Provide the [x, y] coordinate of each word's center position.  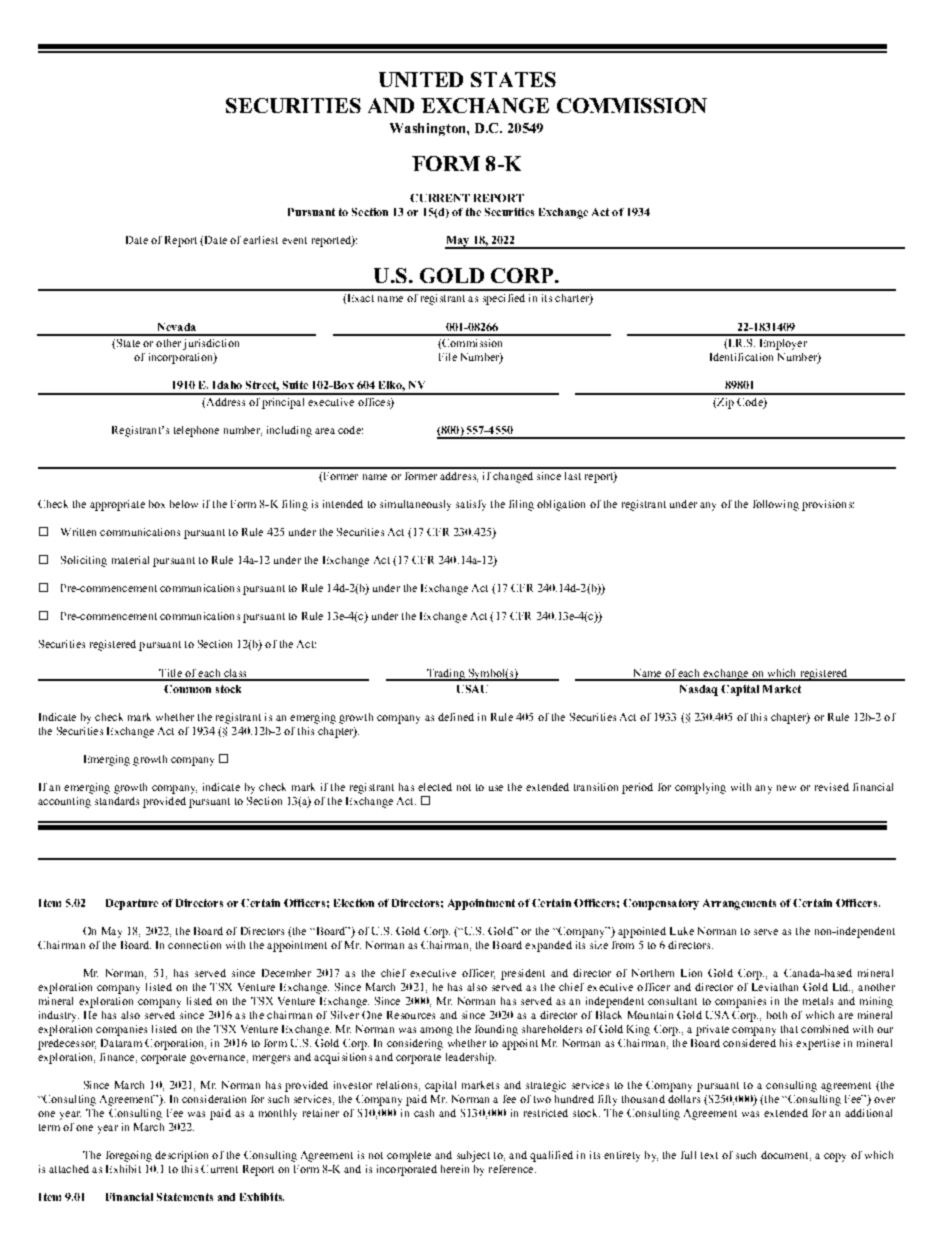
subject [473, 1156]
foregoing [129, 1156]
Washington [429, 129]
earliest [260, 240]
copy [835, 1157]
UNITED [421, 79]
